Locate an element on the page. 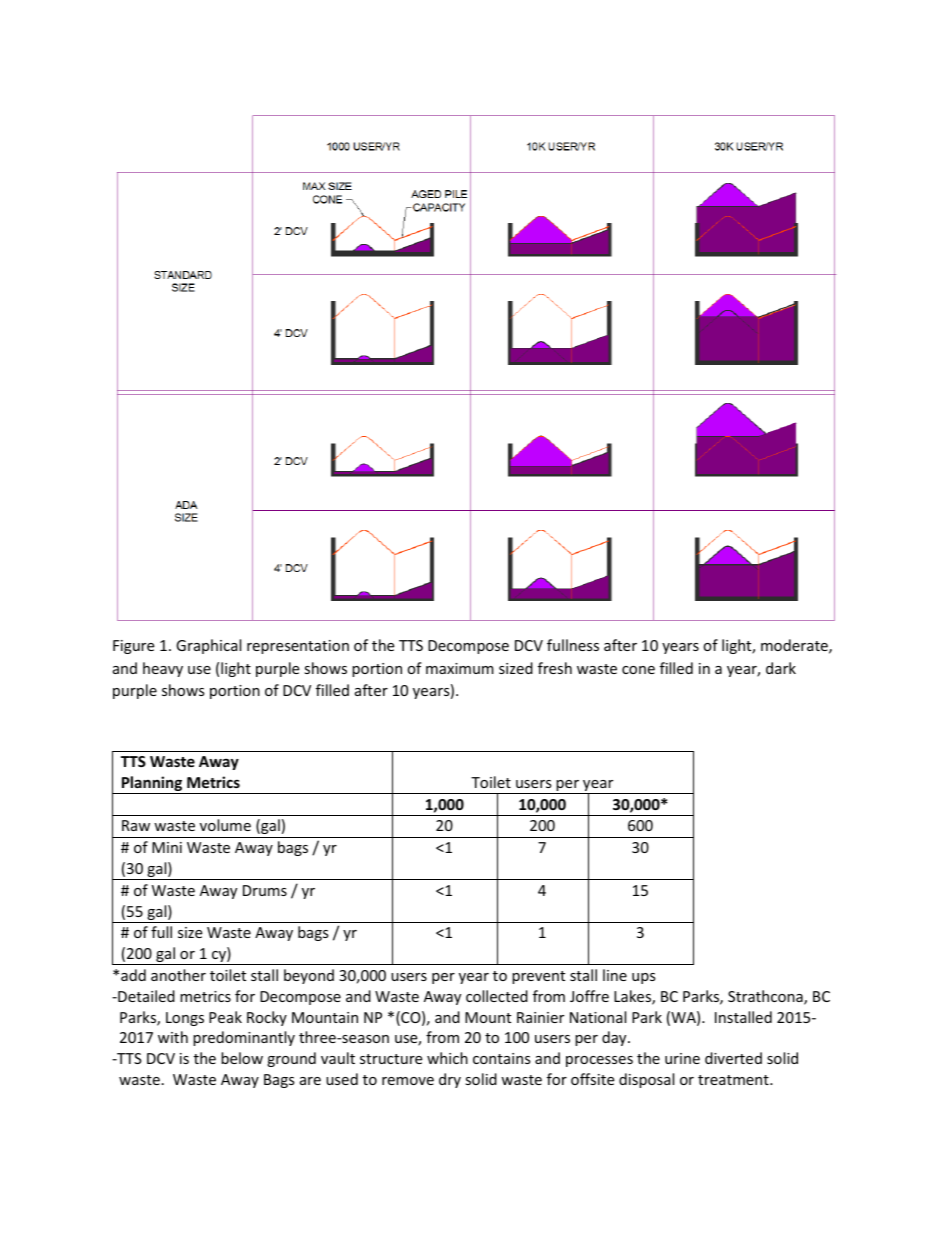 The width and height of the image is (952, 1233). Graphical is located at coordinates (208, 646).
